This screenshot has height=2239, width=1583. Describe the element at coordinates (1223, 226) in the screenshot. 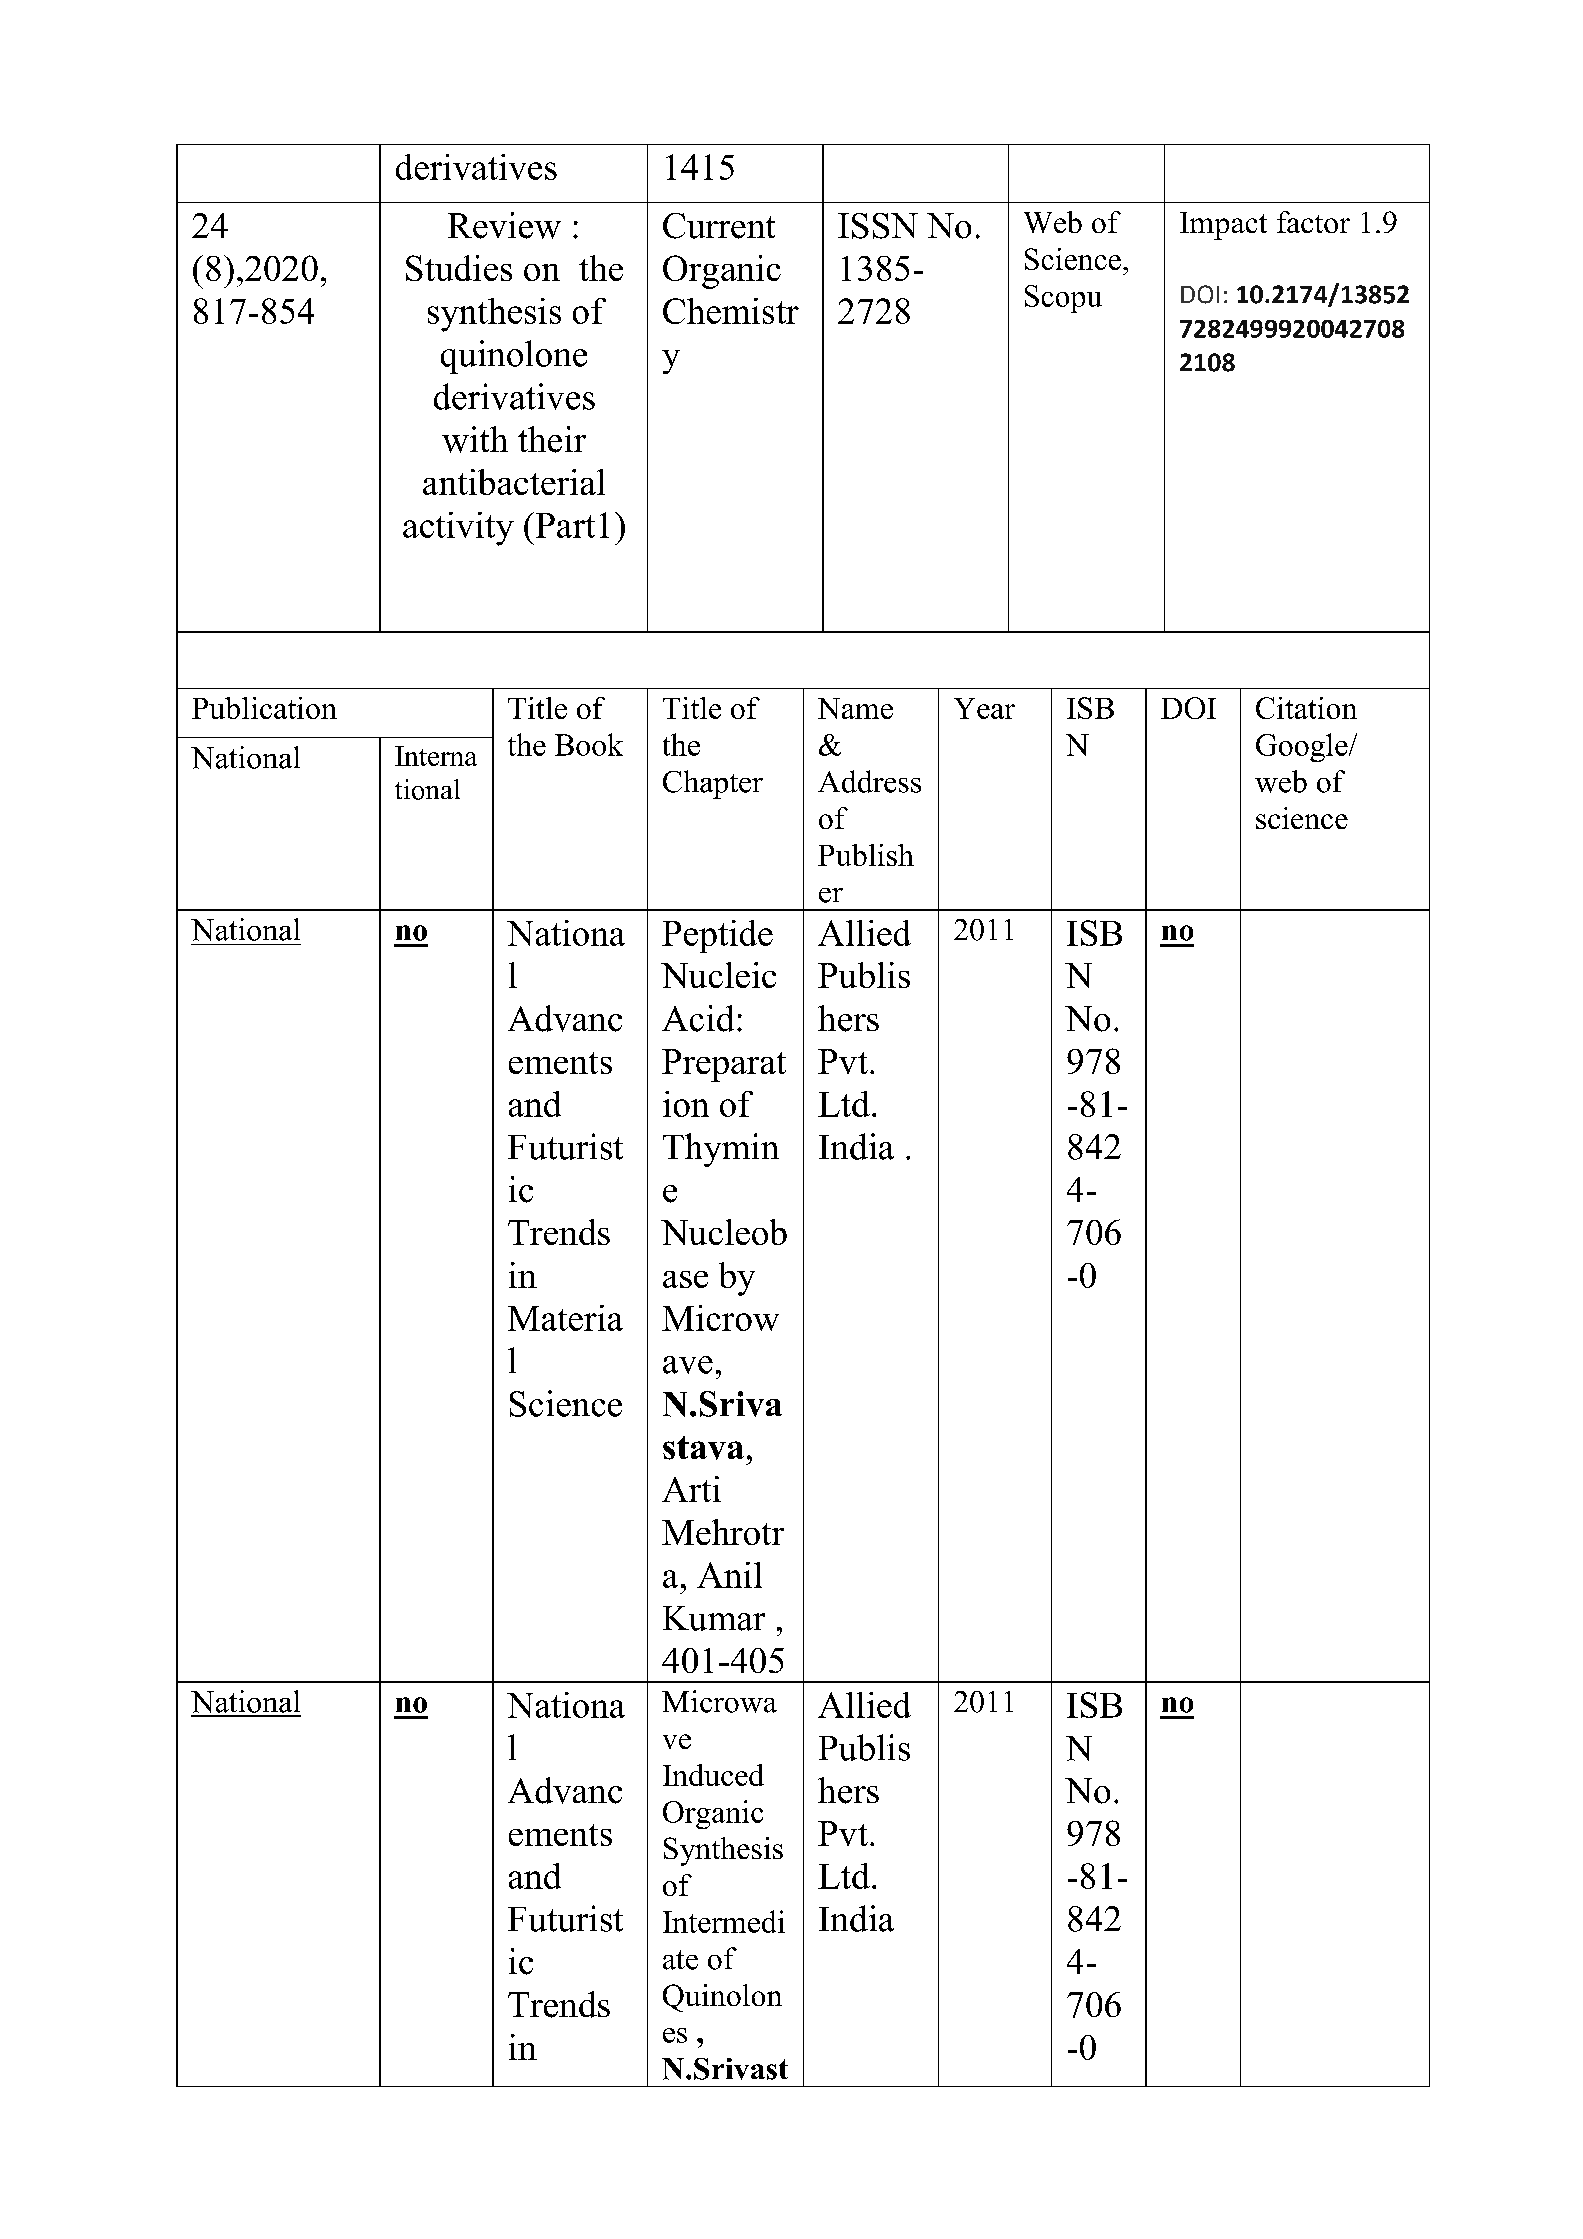

I see `Impact` at that location.
